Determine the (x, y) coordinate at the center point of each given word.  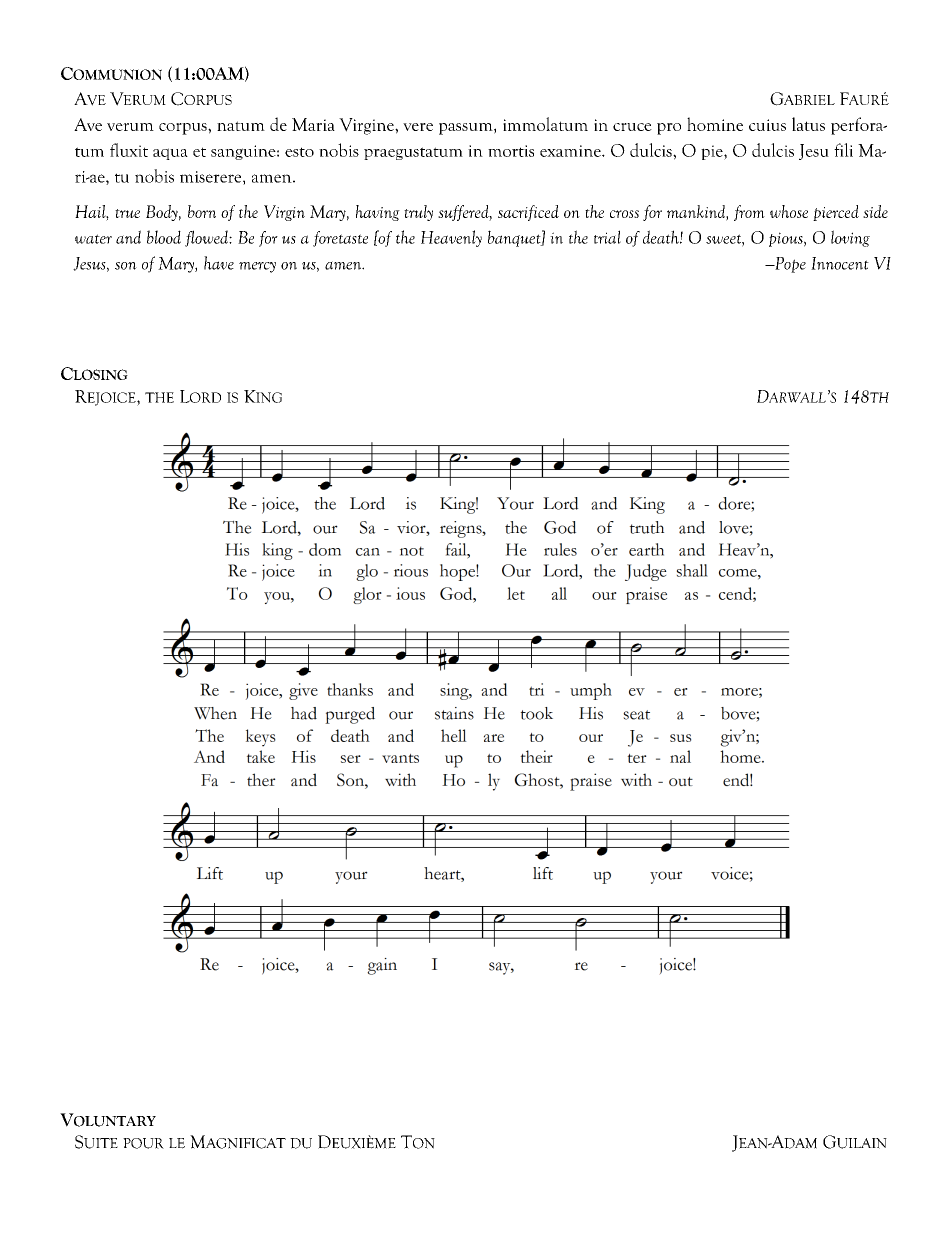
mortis (511, 151)
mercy (257, 267)
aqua (170, 154)
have (219, 263)
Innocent (840, 263)
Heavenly (451, 238)
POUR (143, 1143)
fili (843, 150)
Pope (789, 265)
